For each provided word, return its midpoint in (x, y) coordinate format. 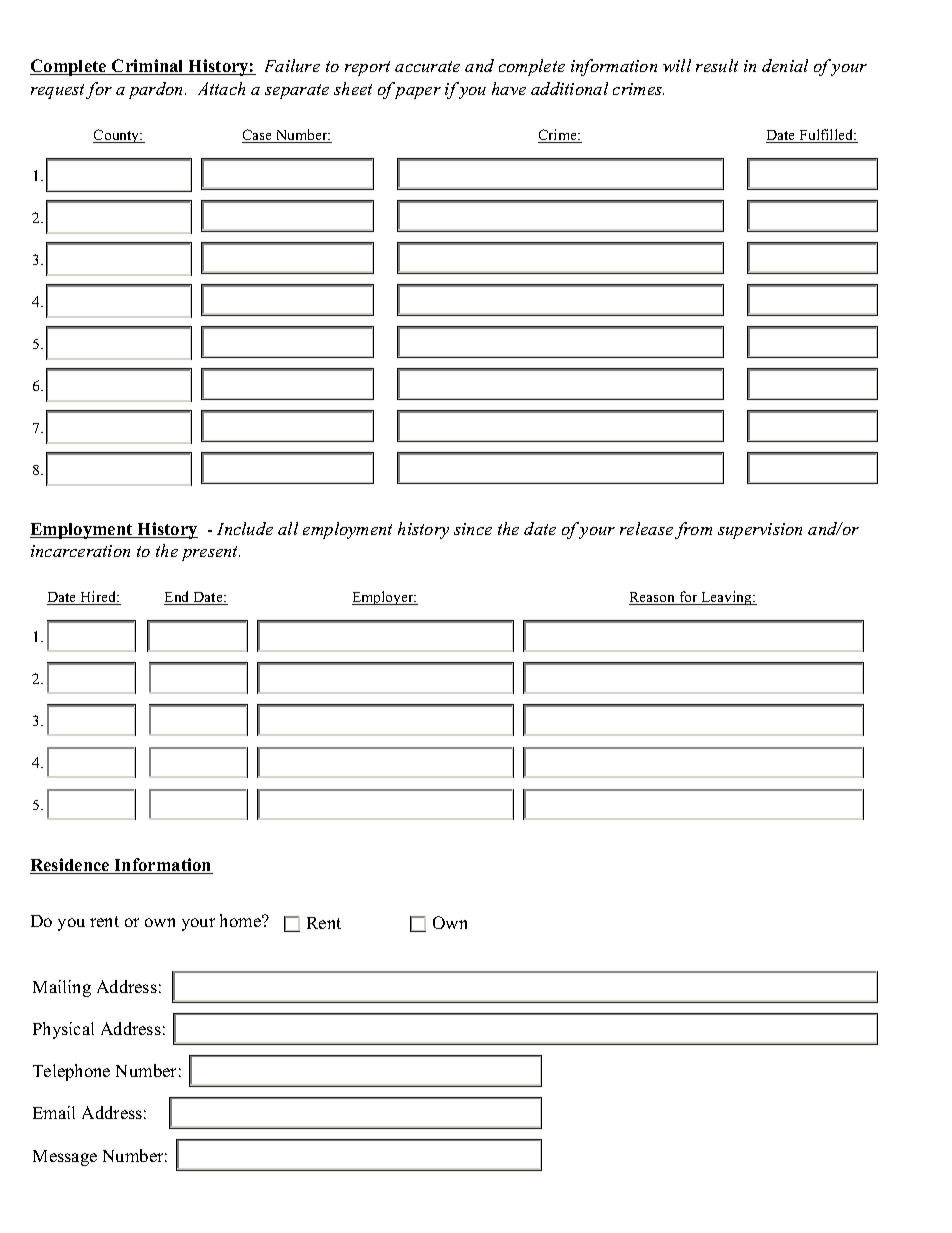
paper (418, 93)
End (178, 598)
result (717, 65)
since (473, 529)
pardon (157, 90)
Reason (653, 598)
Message (65, 1158)
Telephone (71, 1072)
